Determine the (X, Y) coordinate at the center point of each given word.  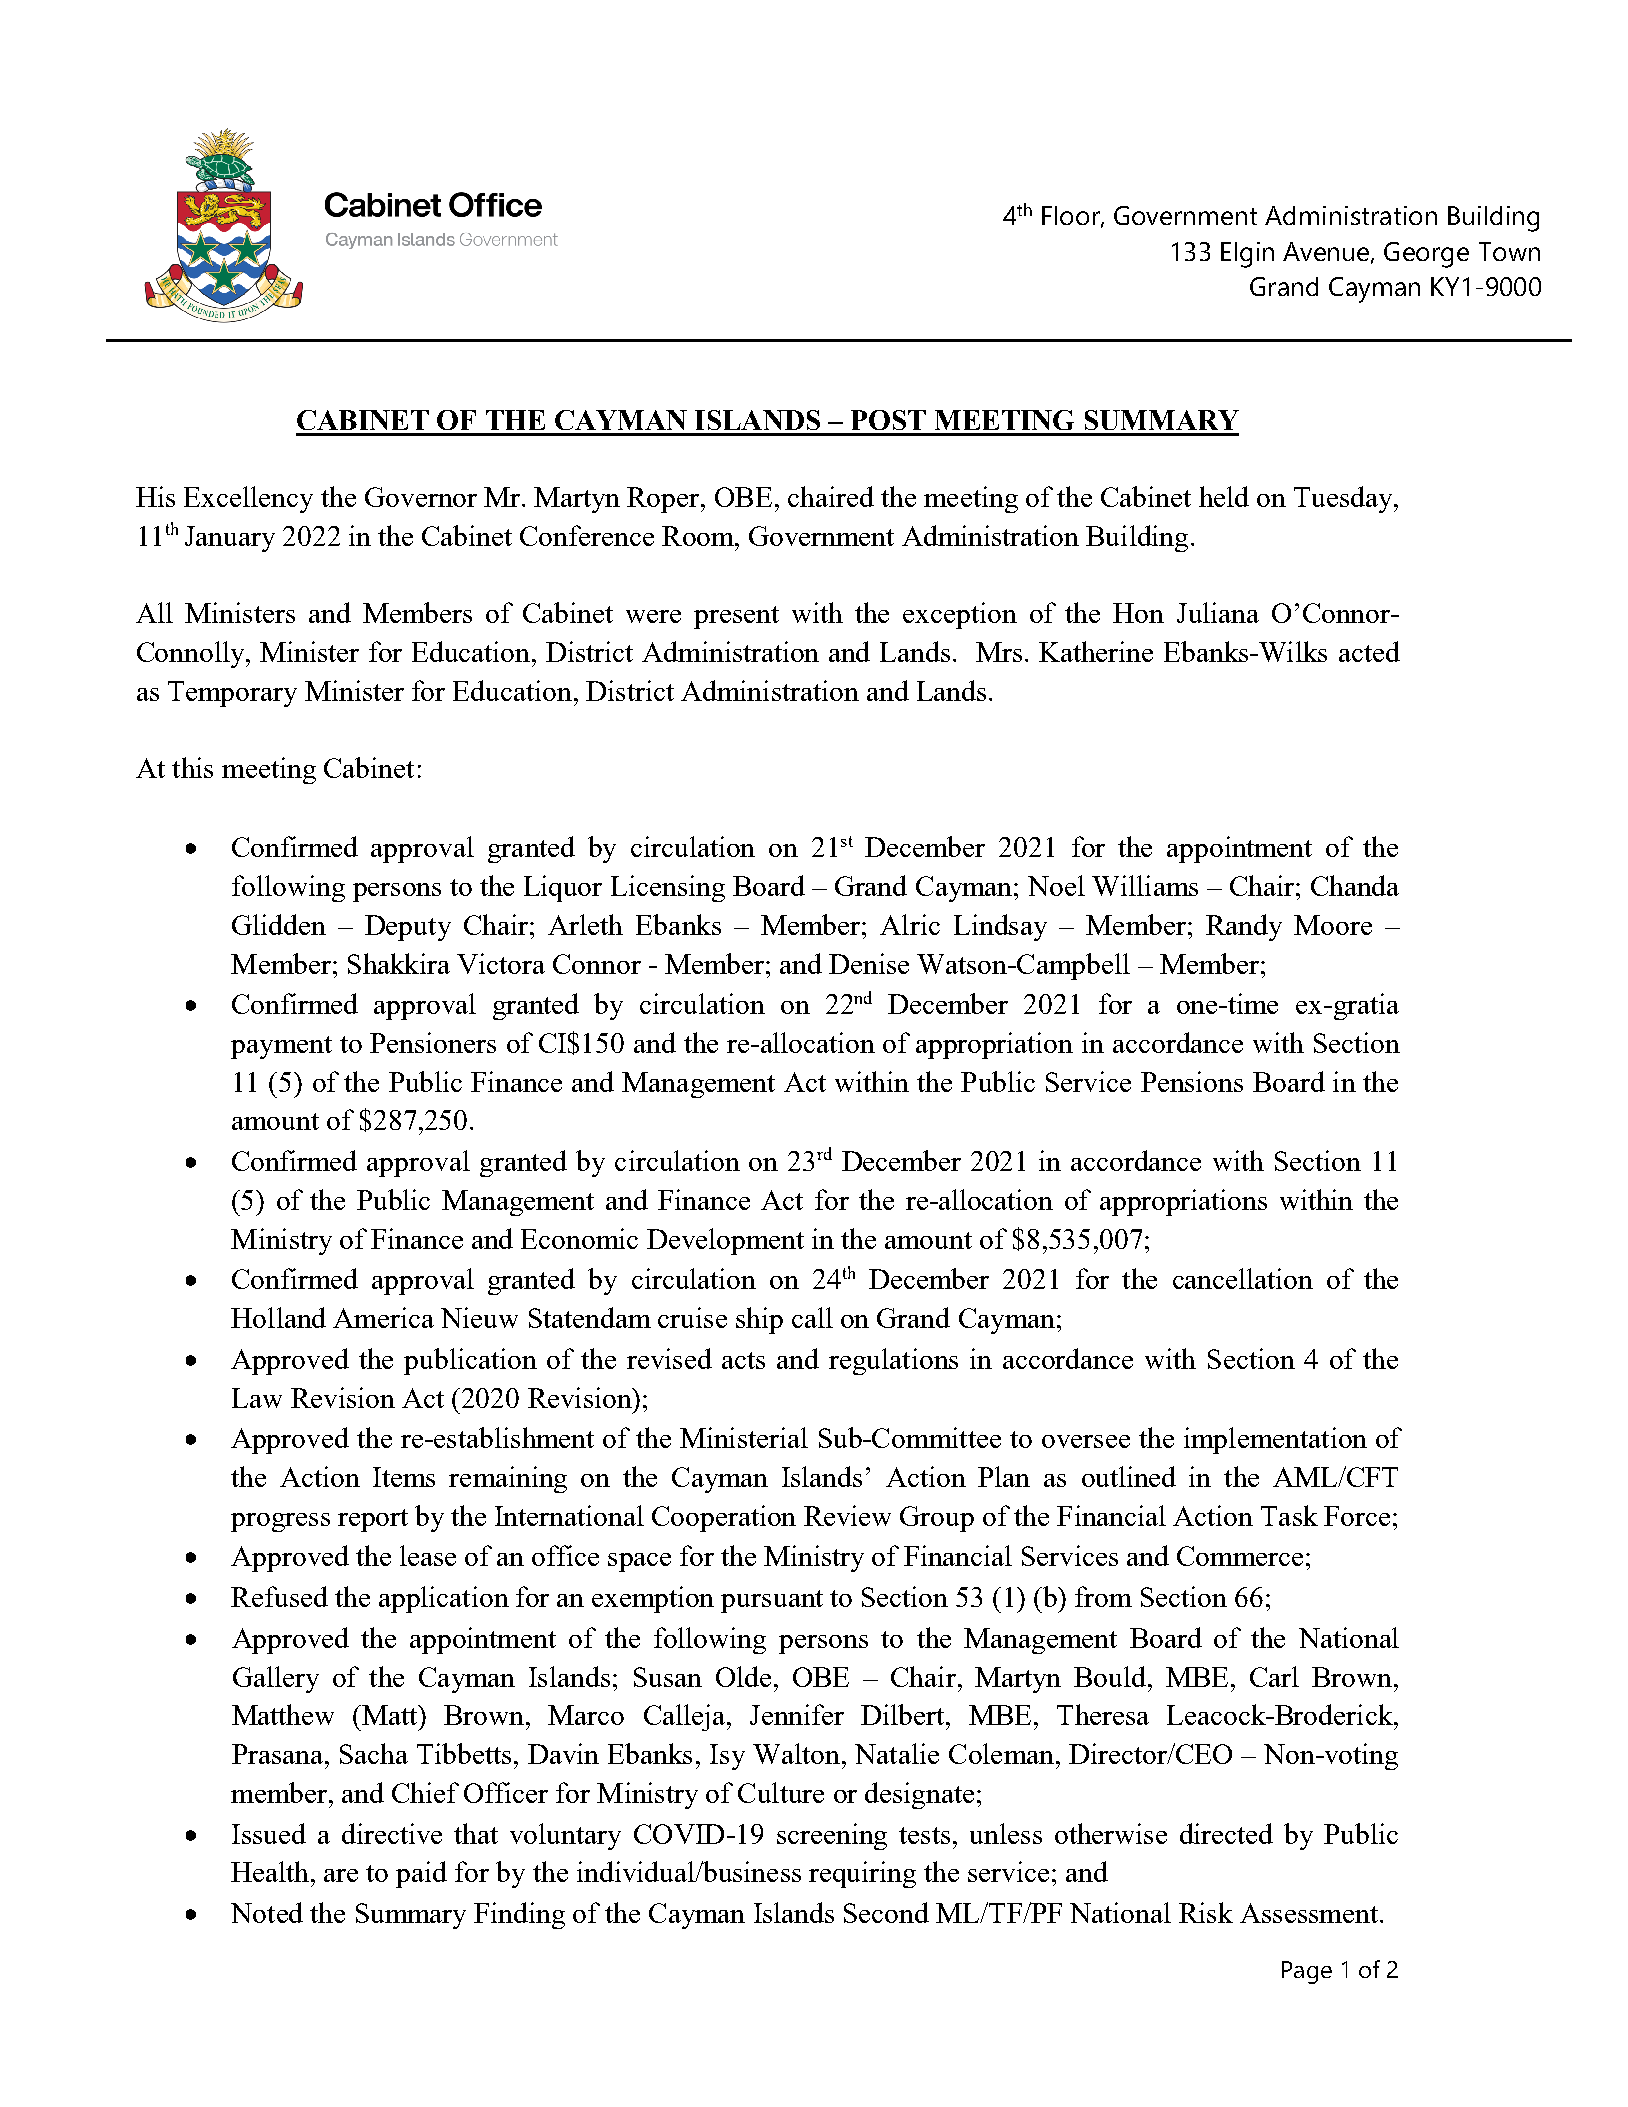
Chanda (1355, 885)
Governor (421, 497)
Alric (910, 924)
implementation (1275, 1440)
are (341, 1875)
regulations (893, 1361)
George (1426, 255)
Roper (664, 500)
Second (886, 1912)
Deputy (408, 928)
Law (257, 1398)
